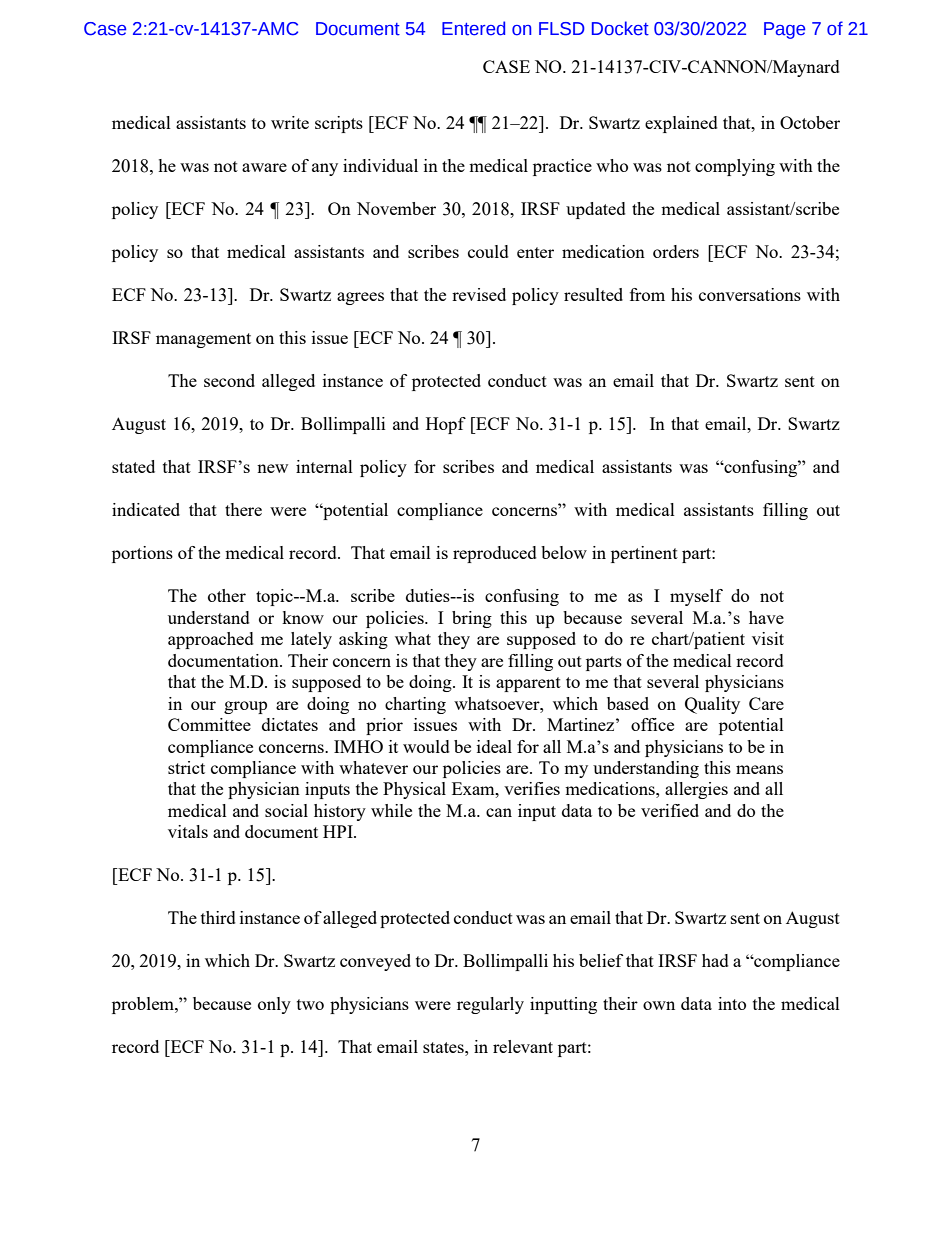 This page has height=1233, width=952. What do you see at coordinates (620, 28) in the page?
I see `Docket` at bounding box center [620, 28].
